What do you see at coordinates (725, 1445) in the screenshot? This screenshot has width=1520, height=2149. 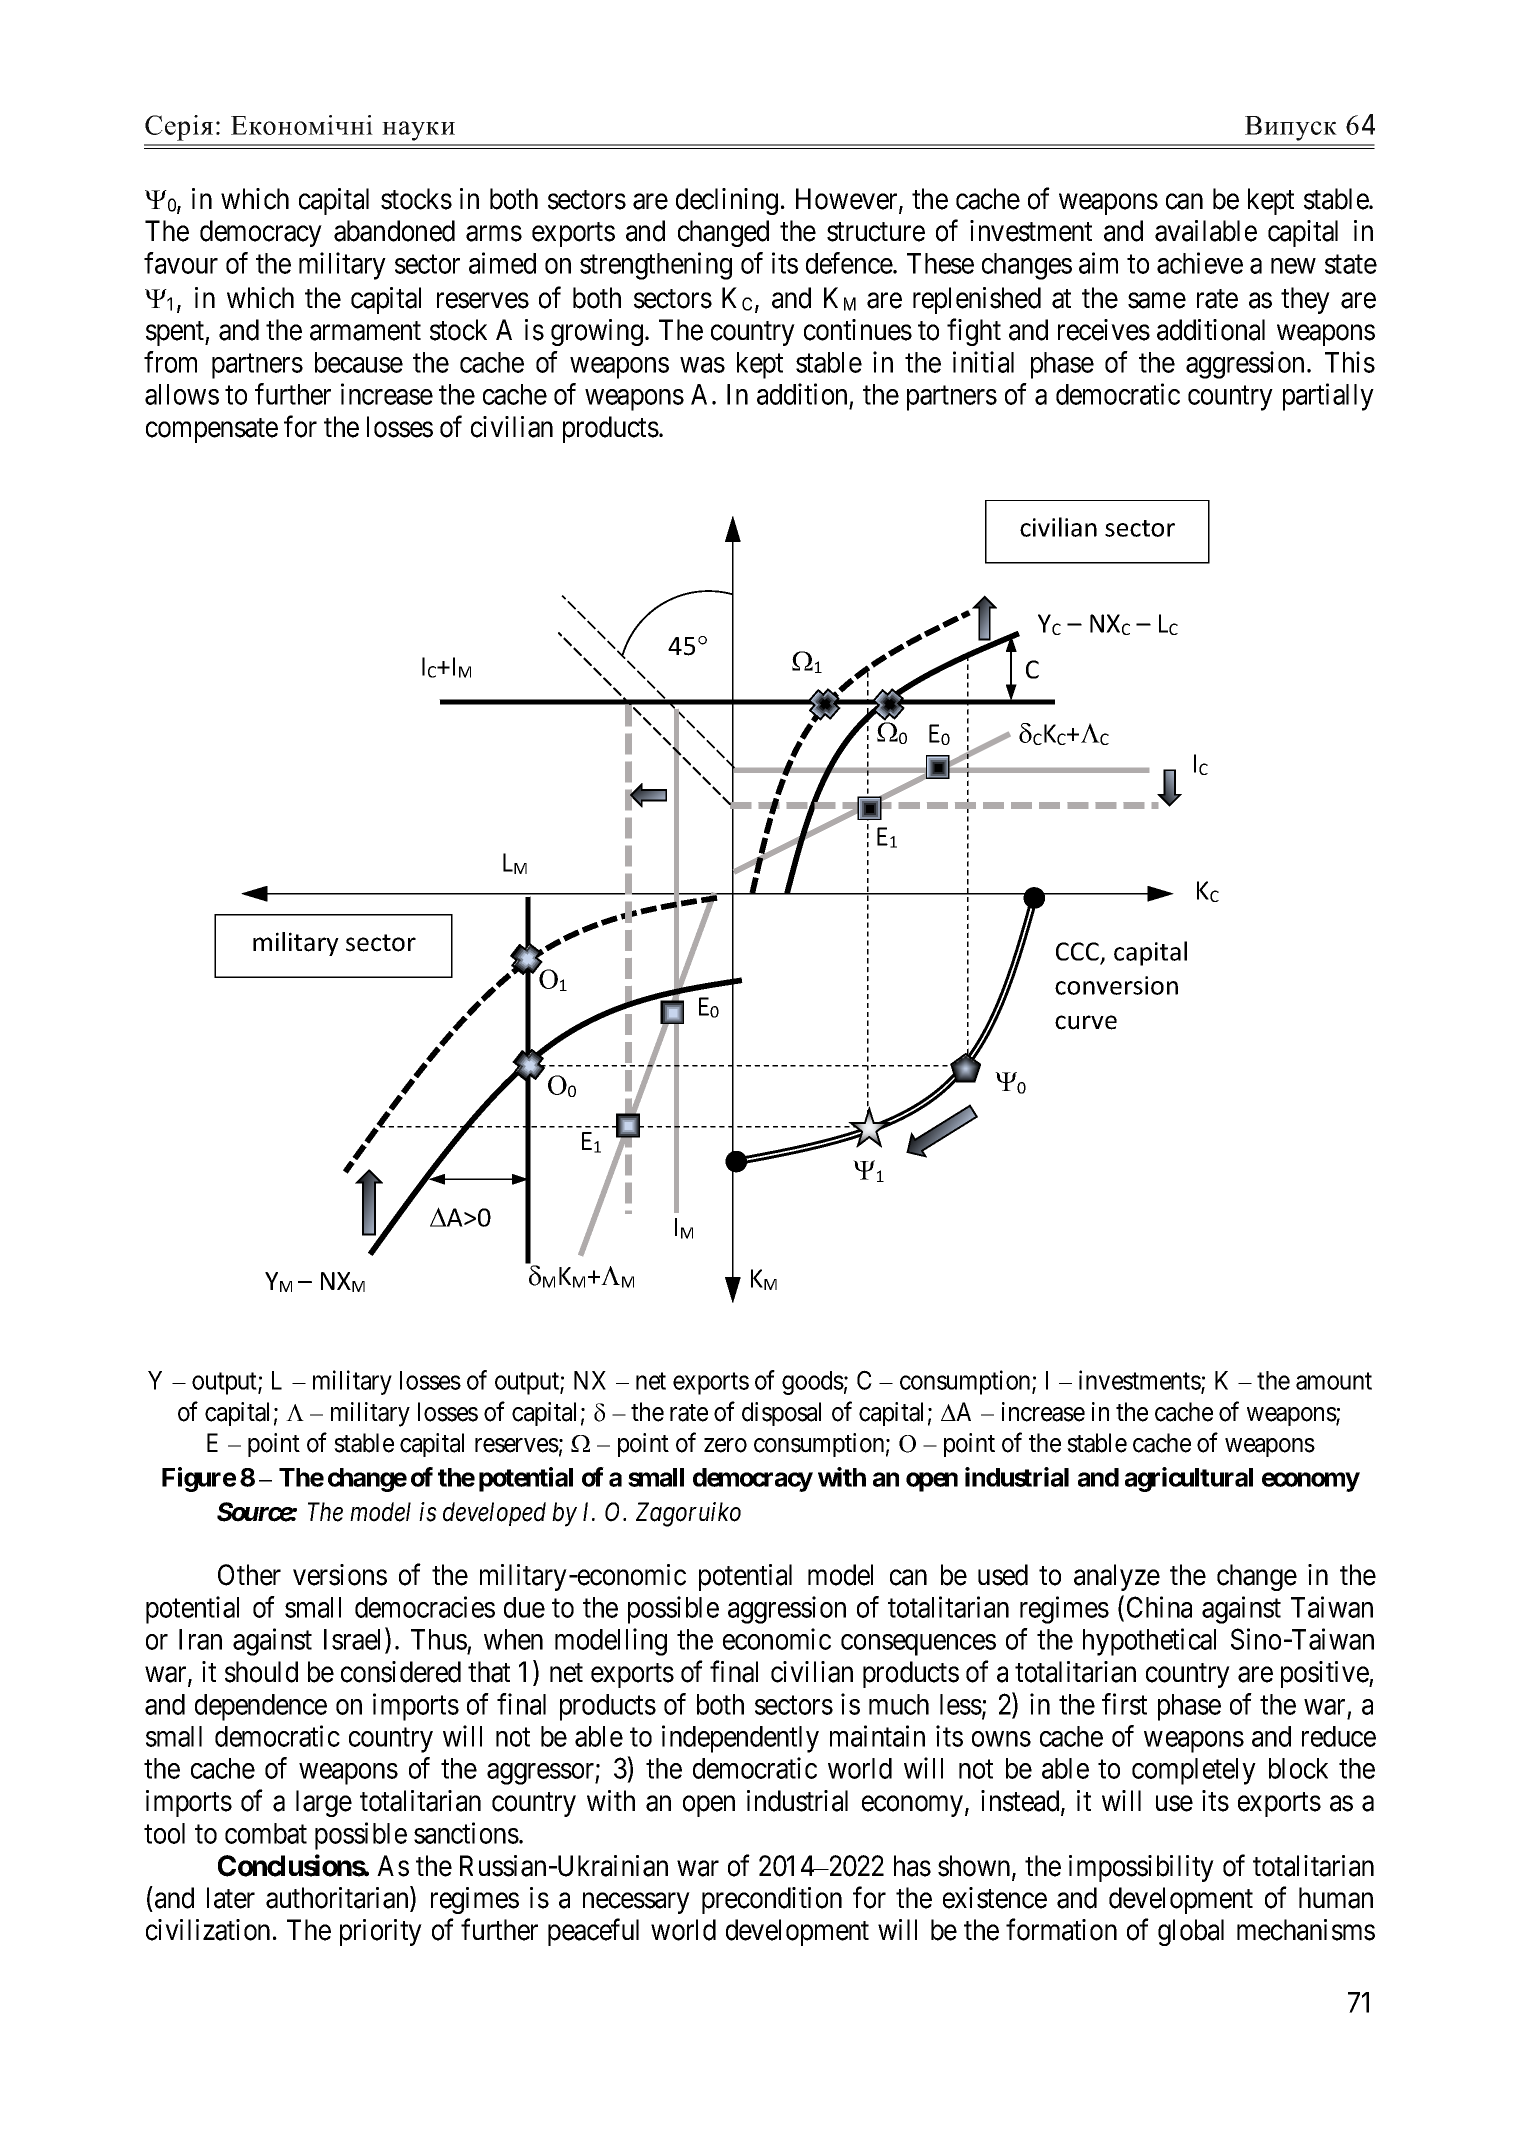 I see `zero` at bounding box center [725, 1445].
